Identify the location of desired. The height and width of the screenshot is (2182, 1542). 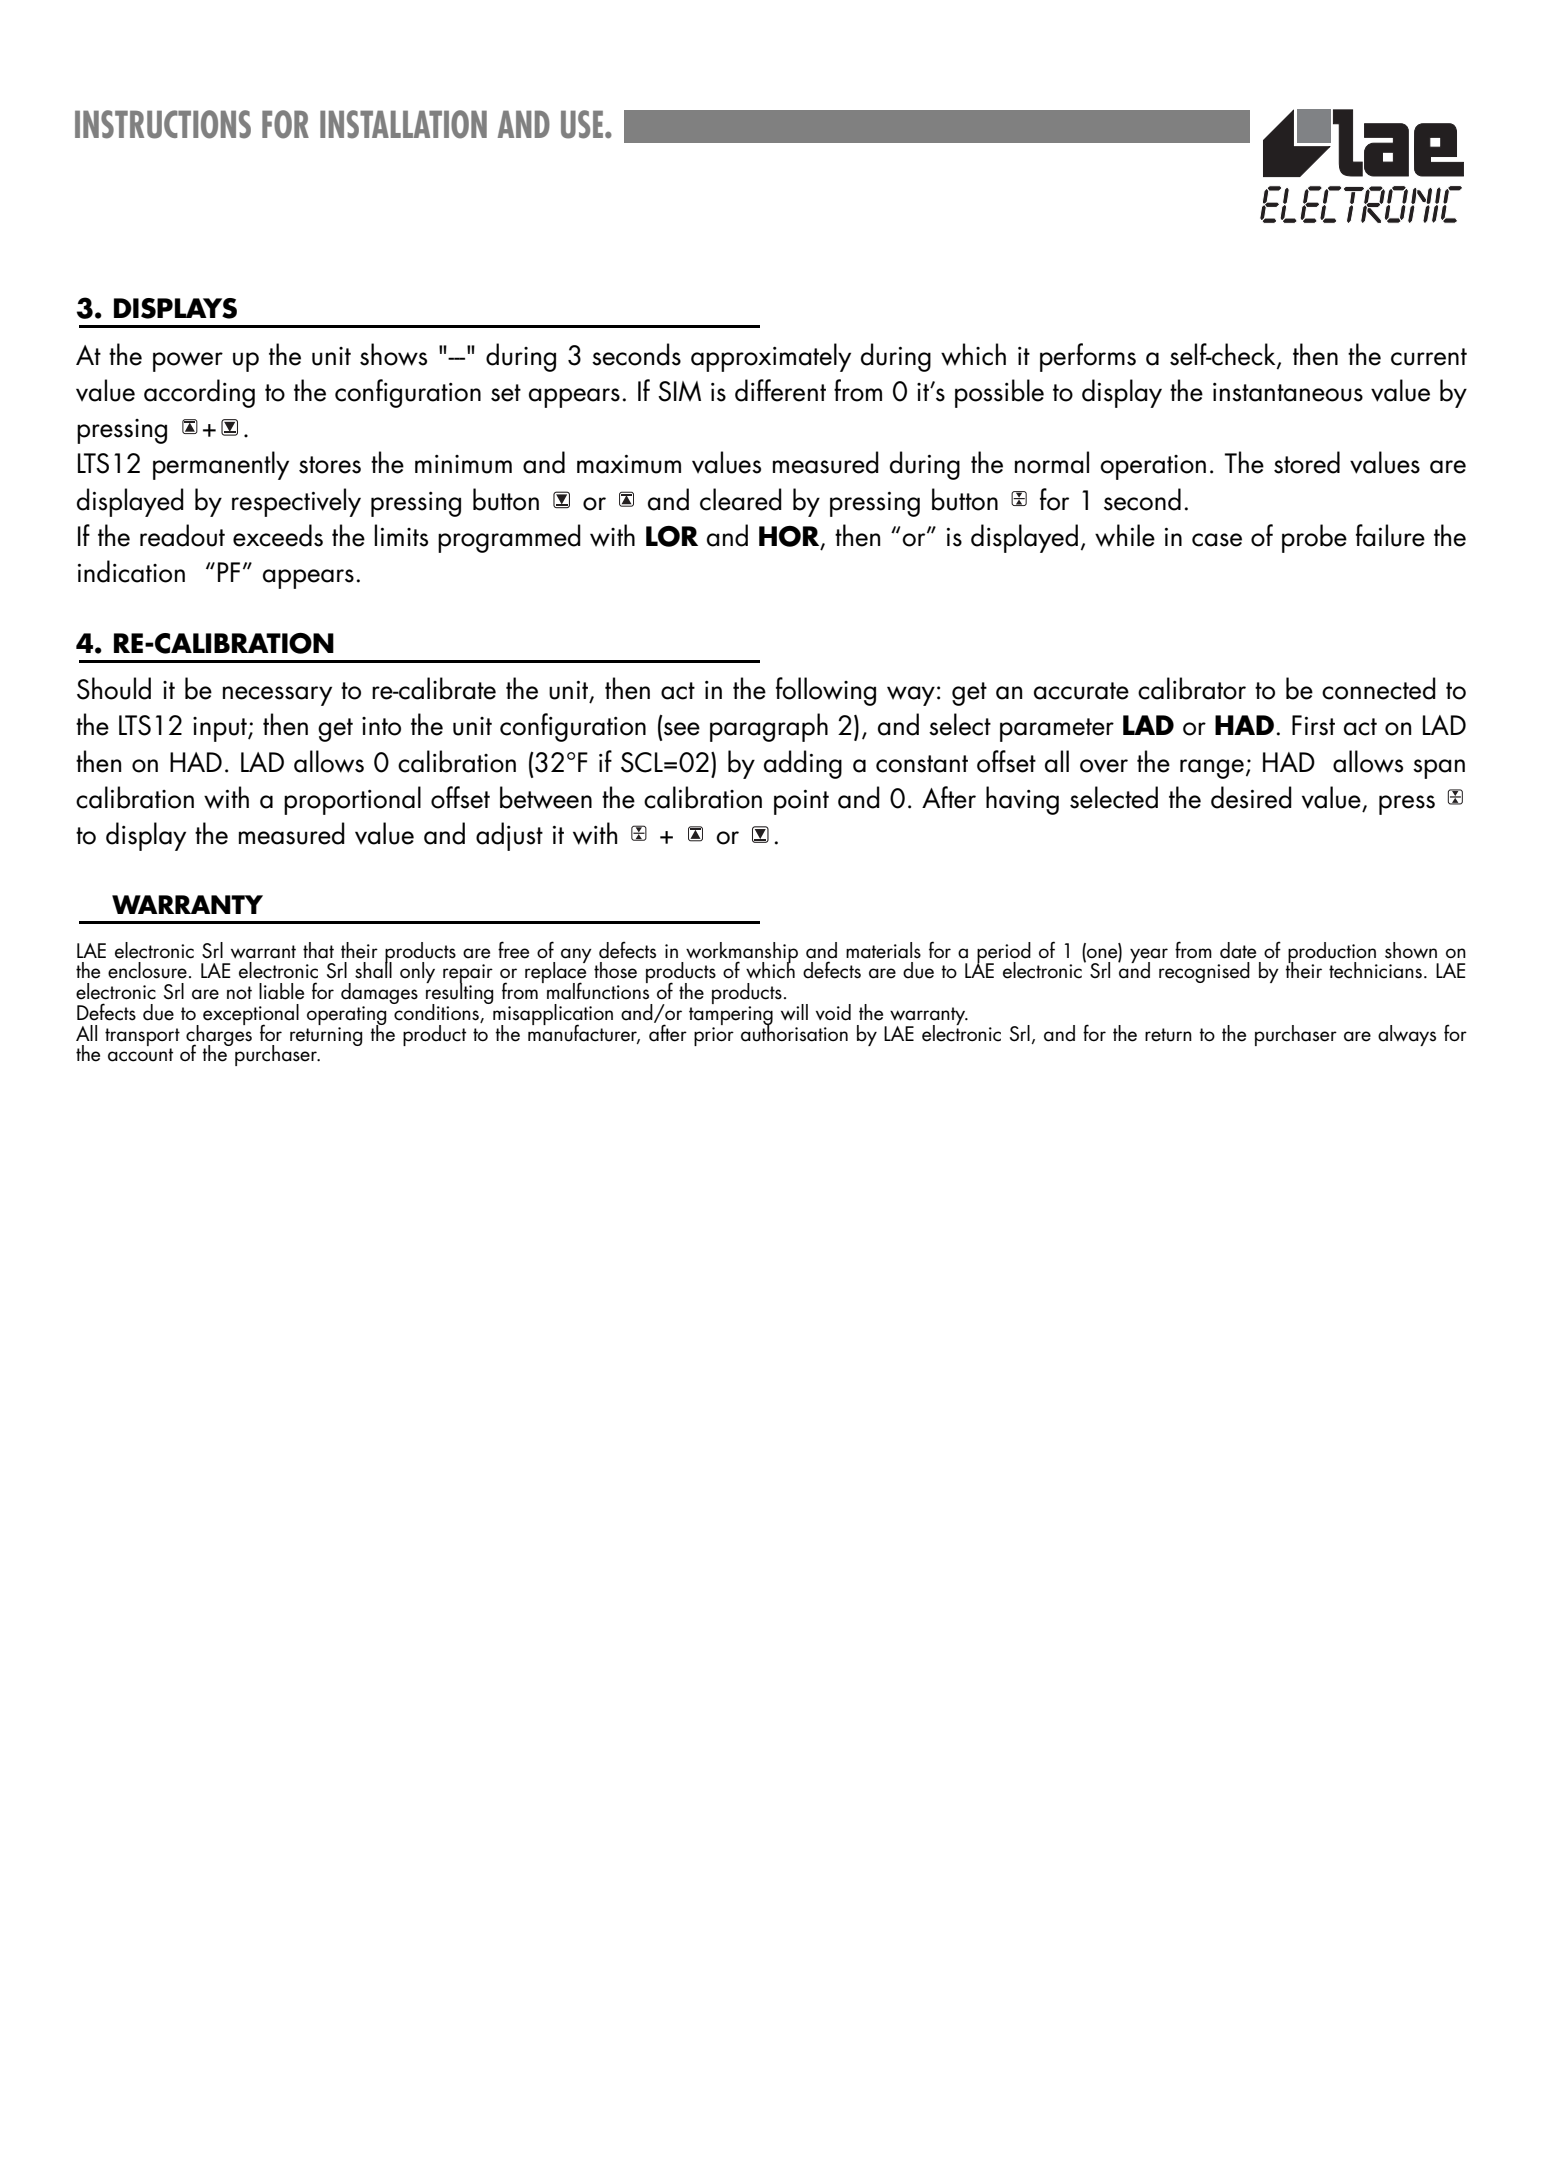
(1251, 797).
